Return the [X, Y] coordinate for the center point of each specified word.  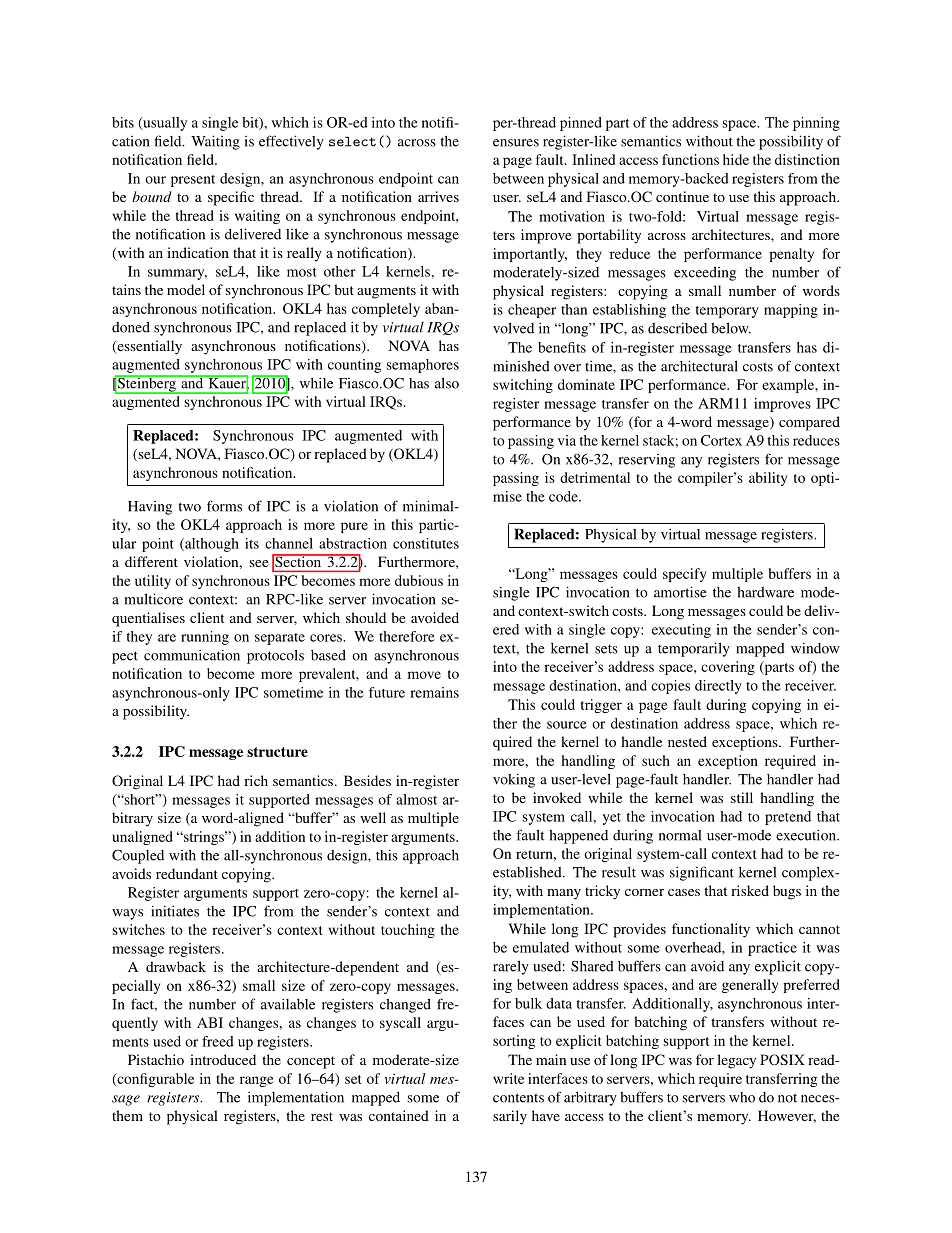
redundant [187, 873]
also [447, 383]
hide [736, 159]
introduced [223, 1059]
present [193, 181]
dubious [419, 580]
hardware [765, 592]
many [564, 894]
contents [518, 1098]
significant [702, 873]
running [205, 638]
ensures [516, 143]
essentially [148, 347]
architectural [699, 366]
